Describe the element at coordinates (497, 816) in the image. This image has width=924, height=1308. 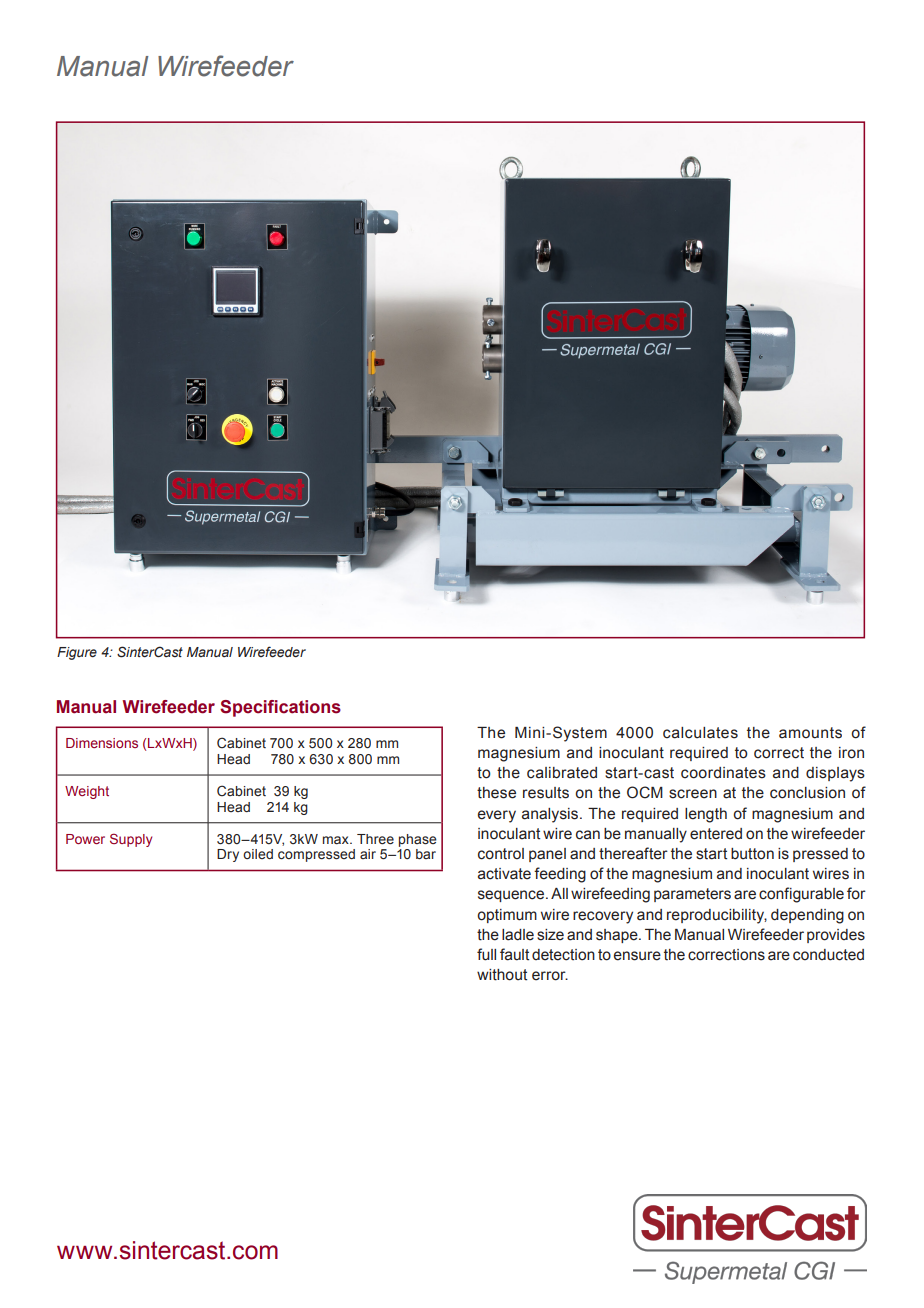
I see `every` at that location.
